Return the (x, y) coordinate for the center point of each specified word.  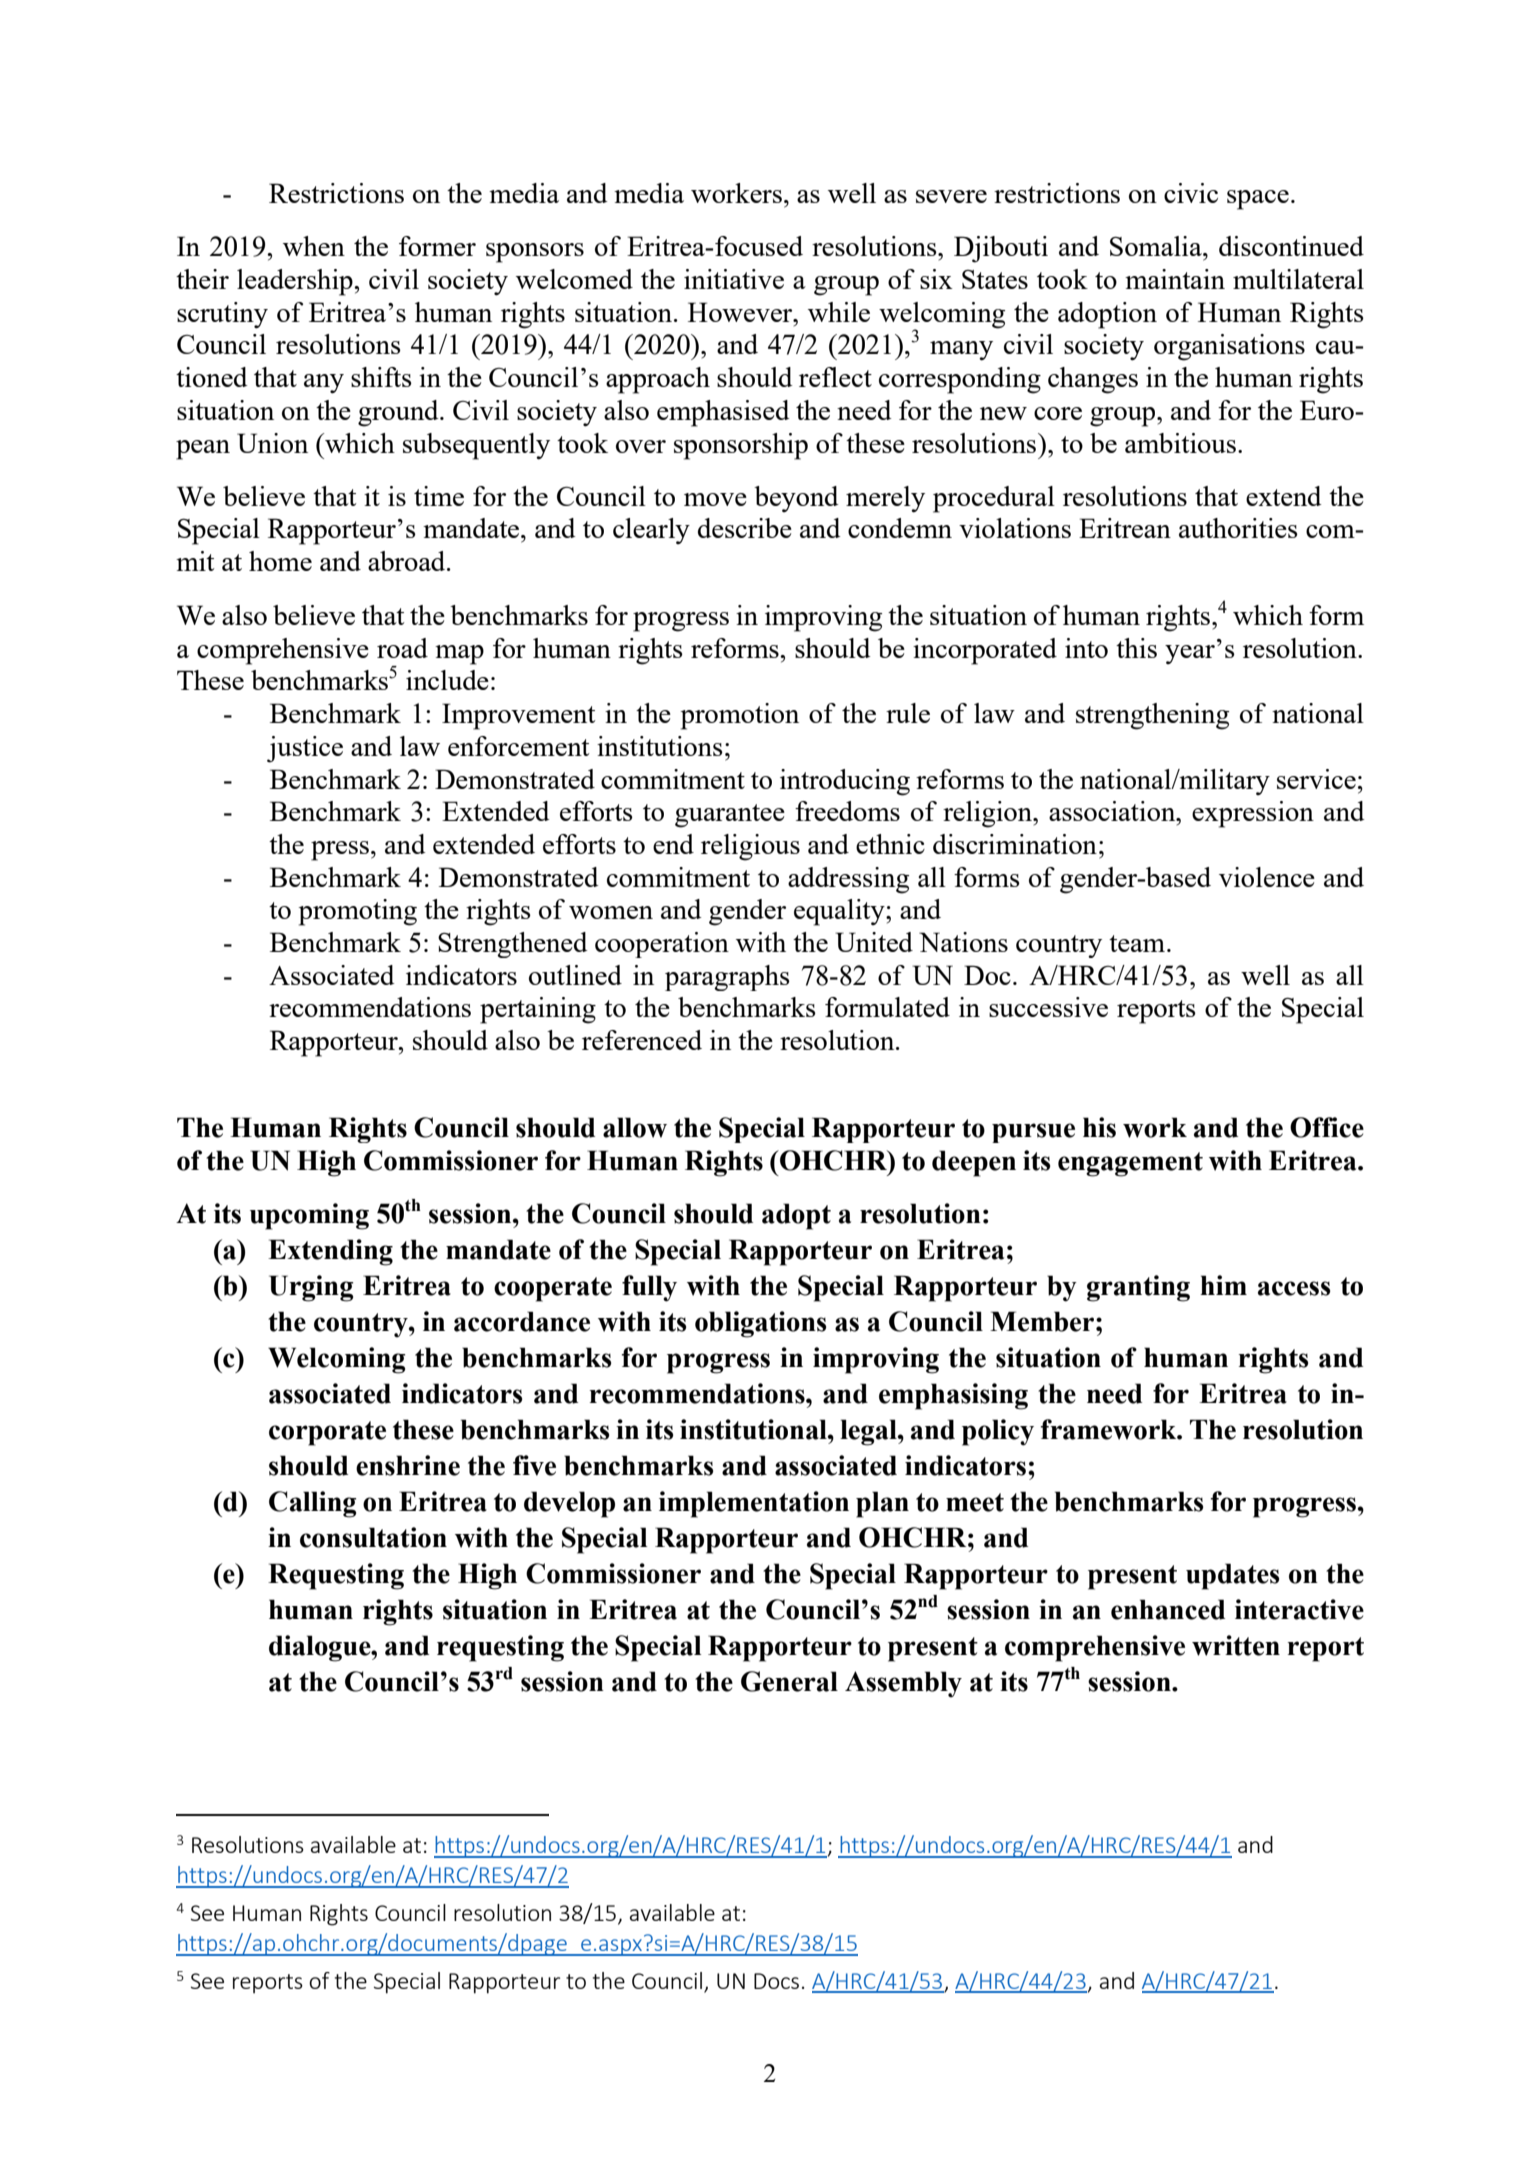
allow (635, 1127)
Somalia (1157, 246)
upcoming (309, 1216)
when (314, 246)
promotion (740, 716)
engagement (1130, 1164)
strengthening (1152, 716)
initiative (734, 279)
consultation (373, 1537)
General (789, 1681)
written (1236, 1645)
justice (305, 749)
